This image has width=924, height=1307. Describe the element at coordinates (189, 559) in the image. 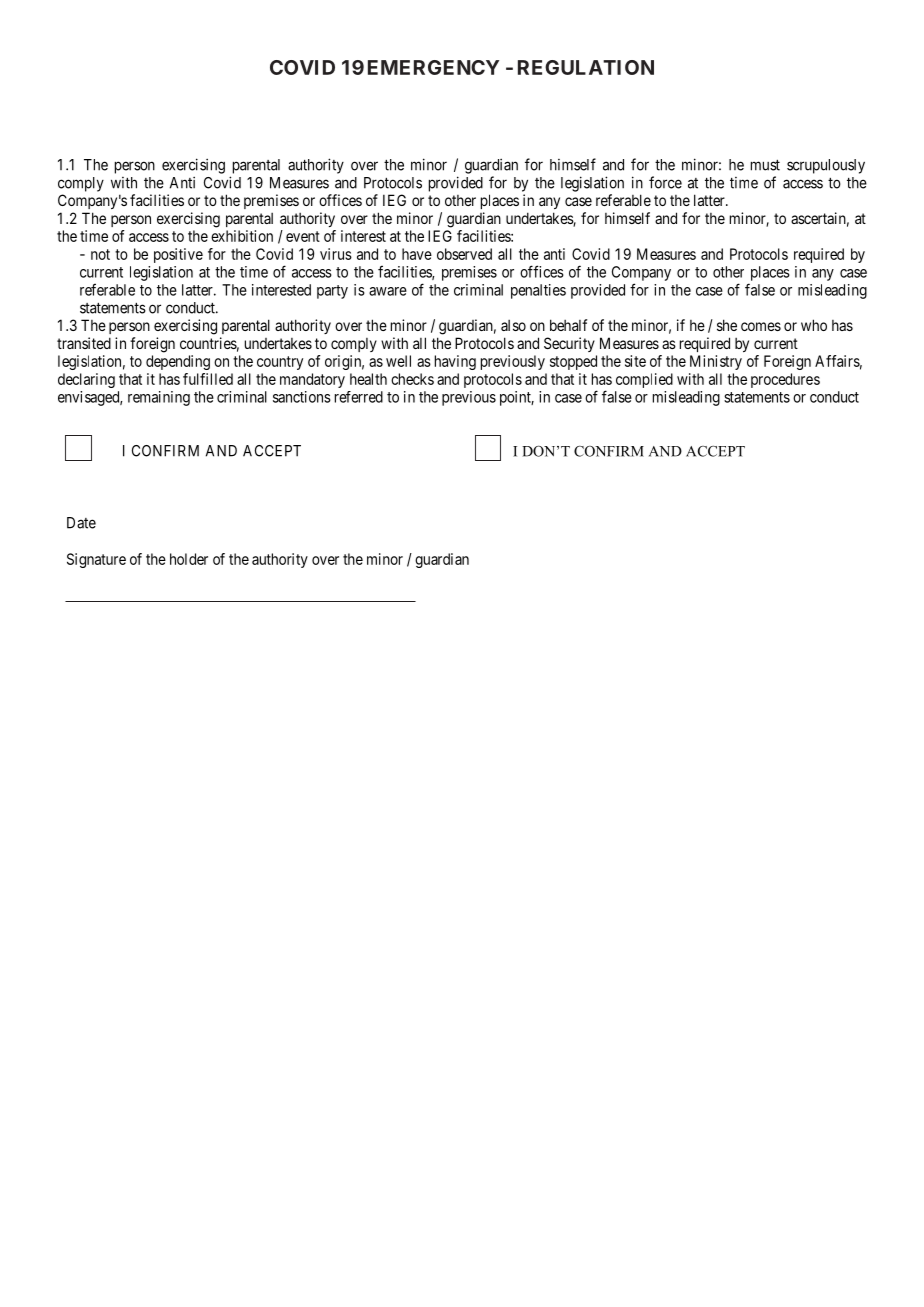

I see `holder` at that location.
